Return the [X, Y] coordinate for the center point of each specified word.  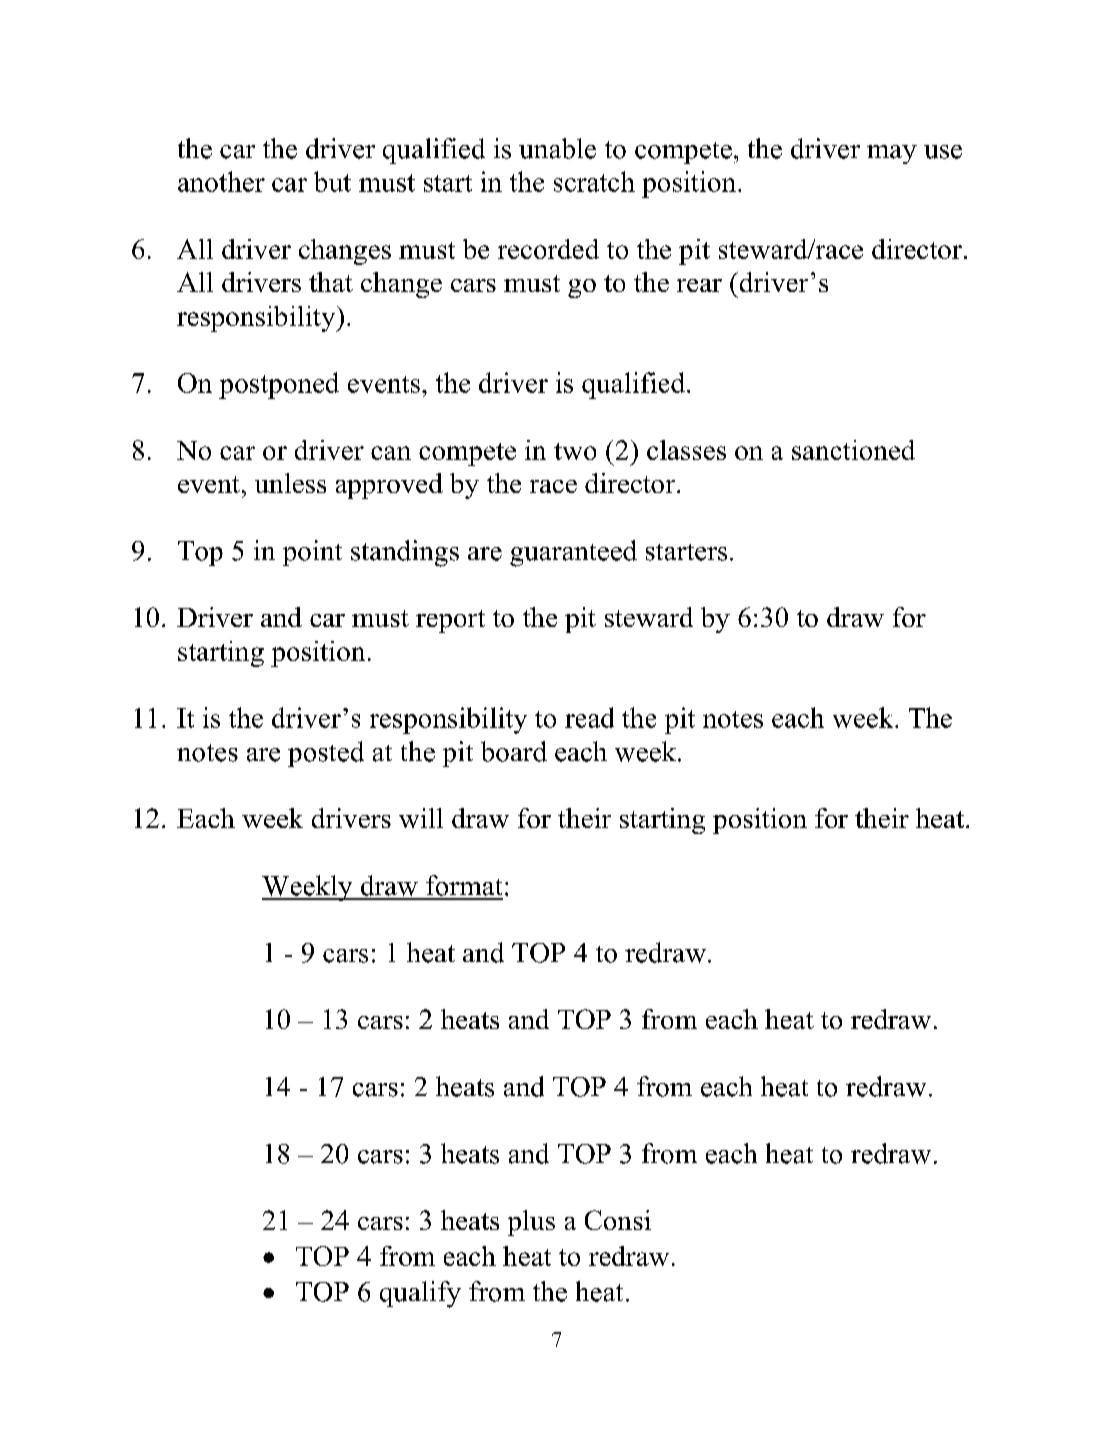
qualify [420, 1294]
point [312, 553]
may [892, 154]
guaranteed [573, 553]
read [589, 717]
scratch [594, 181]
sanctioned [853, 450]
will [421, 818]
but [332, 181]
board [514, 751]
